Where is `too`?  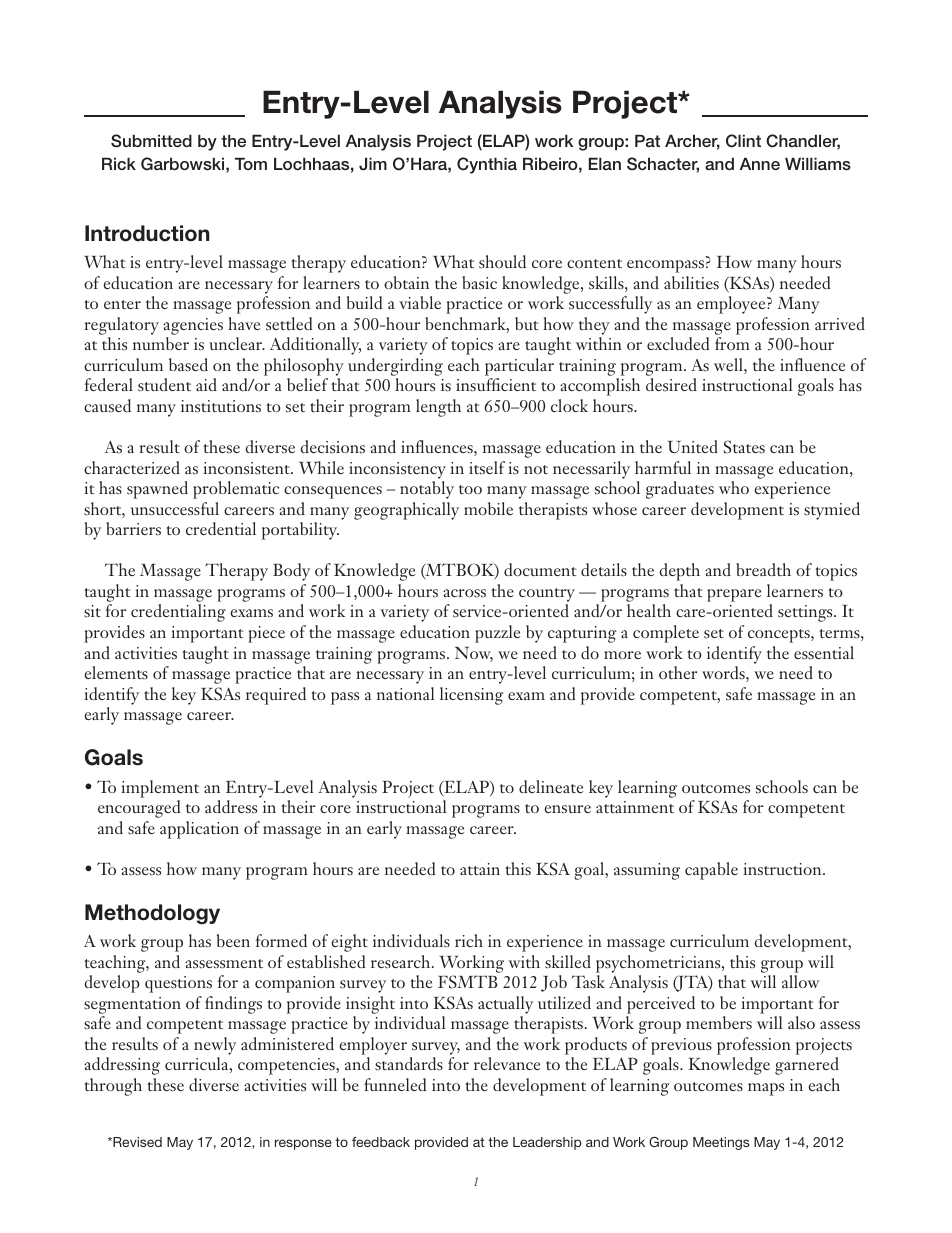 too is located at coordinates (470, 489).
